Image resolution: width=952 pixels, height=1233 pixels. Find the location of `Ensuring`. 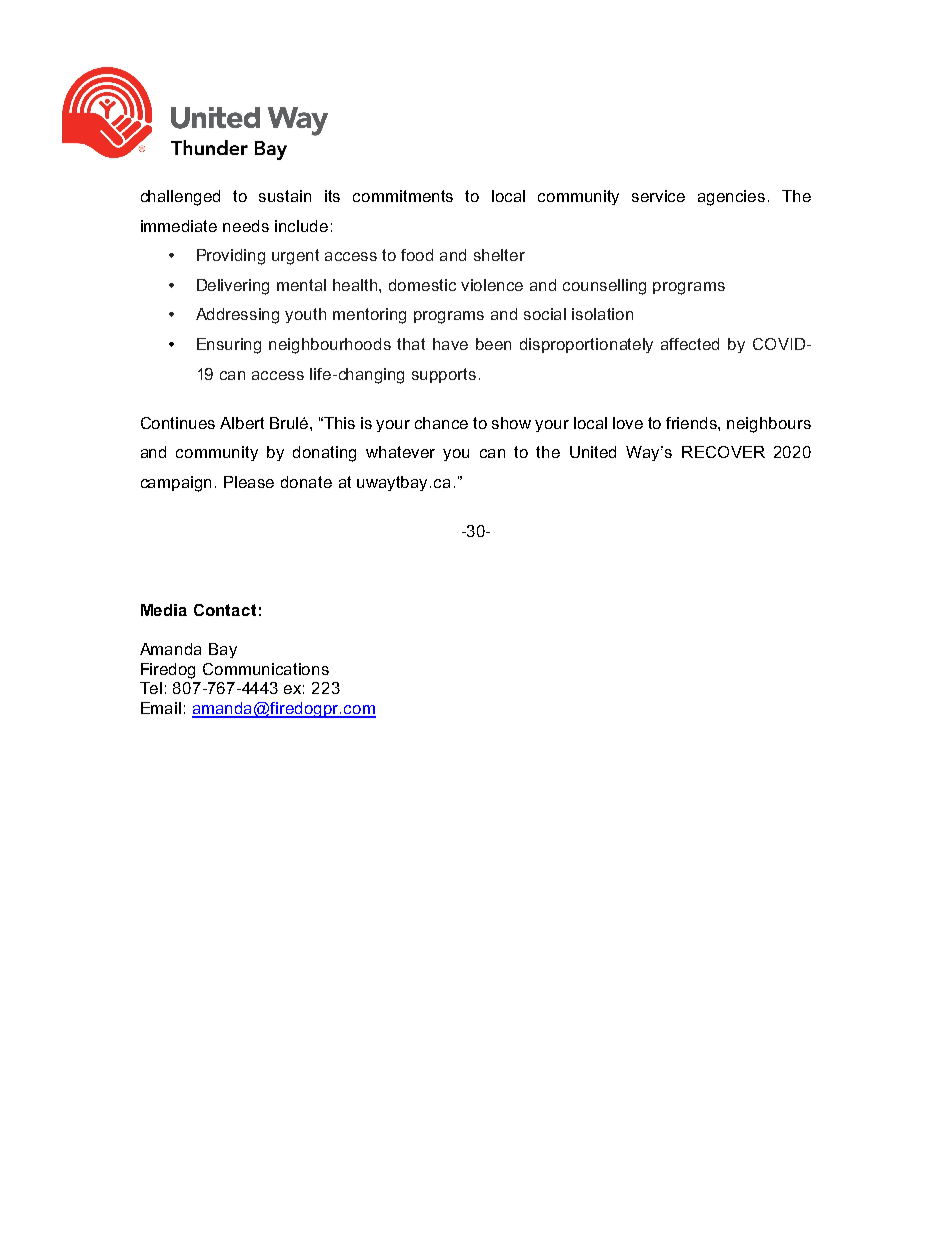

Ensuring is located at coordinates (229, 346).
